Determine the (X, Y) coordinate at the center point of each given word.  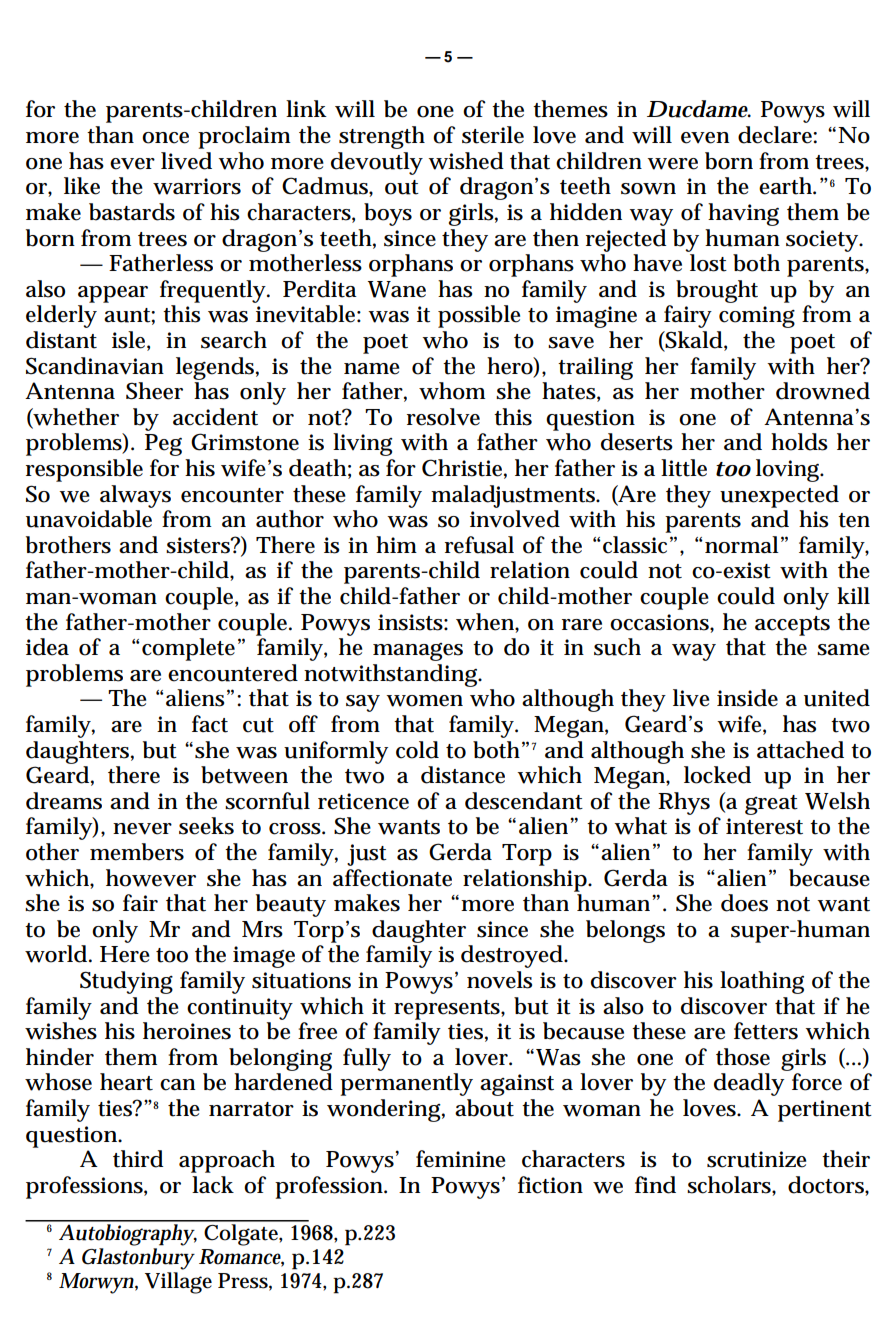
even (705, 138)
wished (466, 161)
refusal (479, 545)
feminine (460, 1159)
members (137, 852)
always (135, 496)
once (165, 138)
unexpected (779, 496)
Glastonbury (138, 1259)
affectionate (392, 878)
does (744, 903)
